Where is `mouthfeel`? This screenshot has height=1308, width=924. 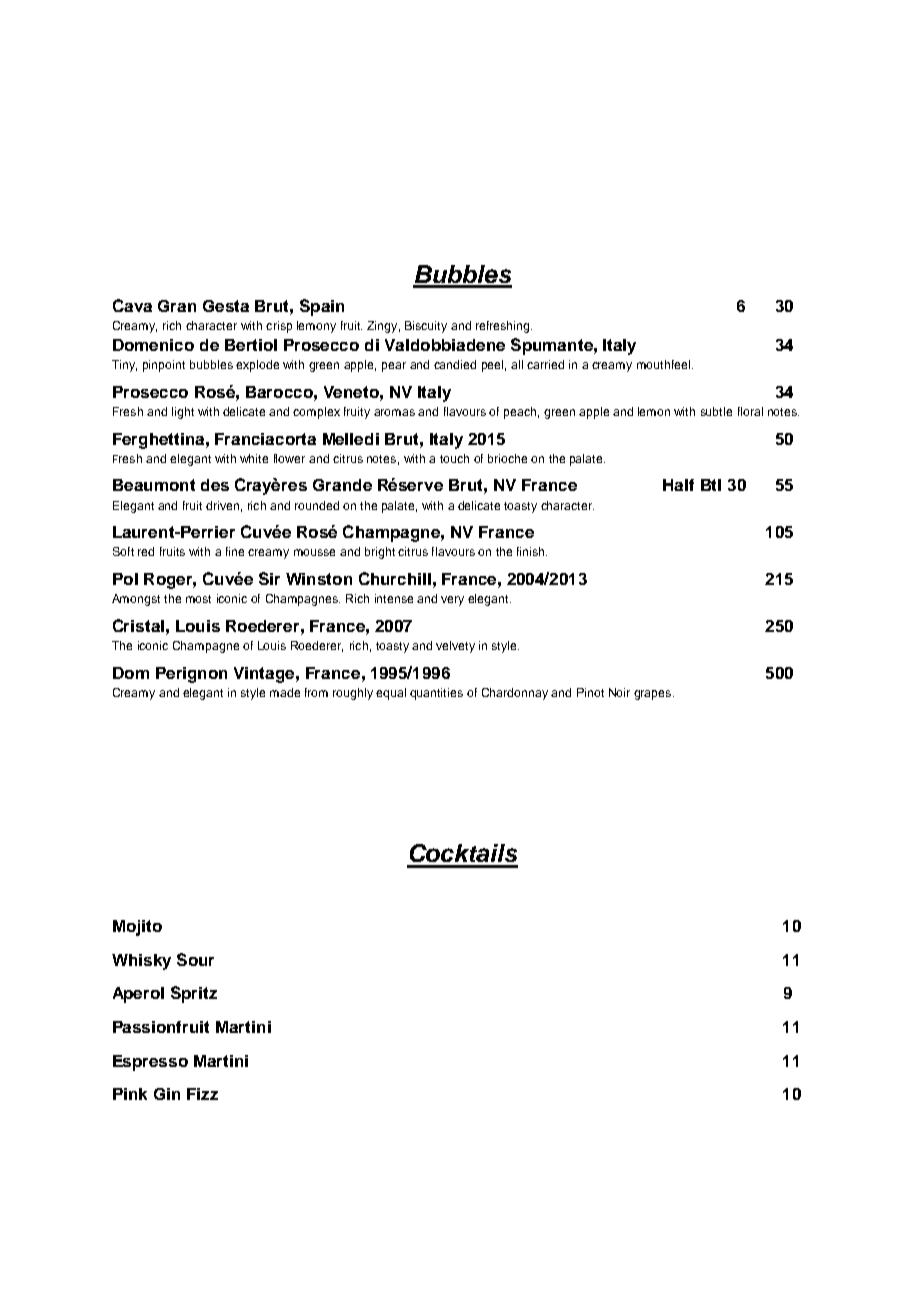
mouthfeel is located at coordinates (663, 364).
